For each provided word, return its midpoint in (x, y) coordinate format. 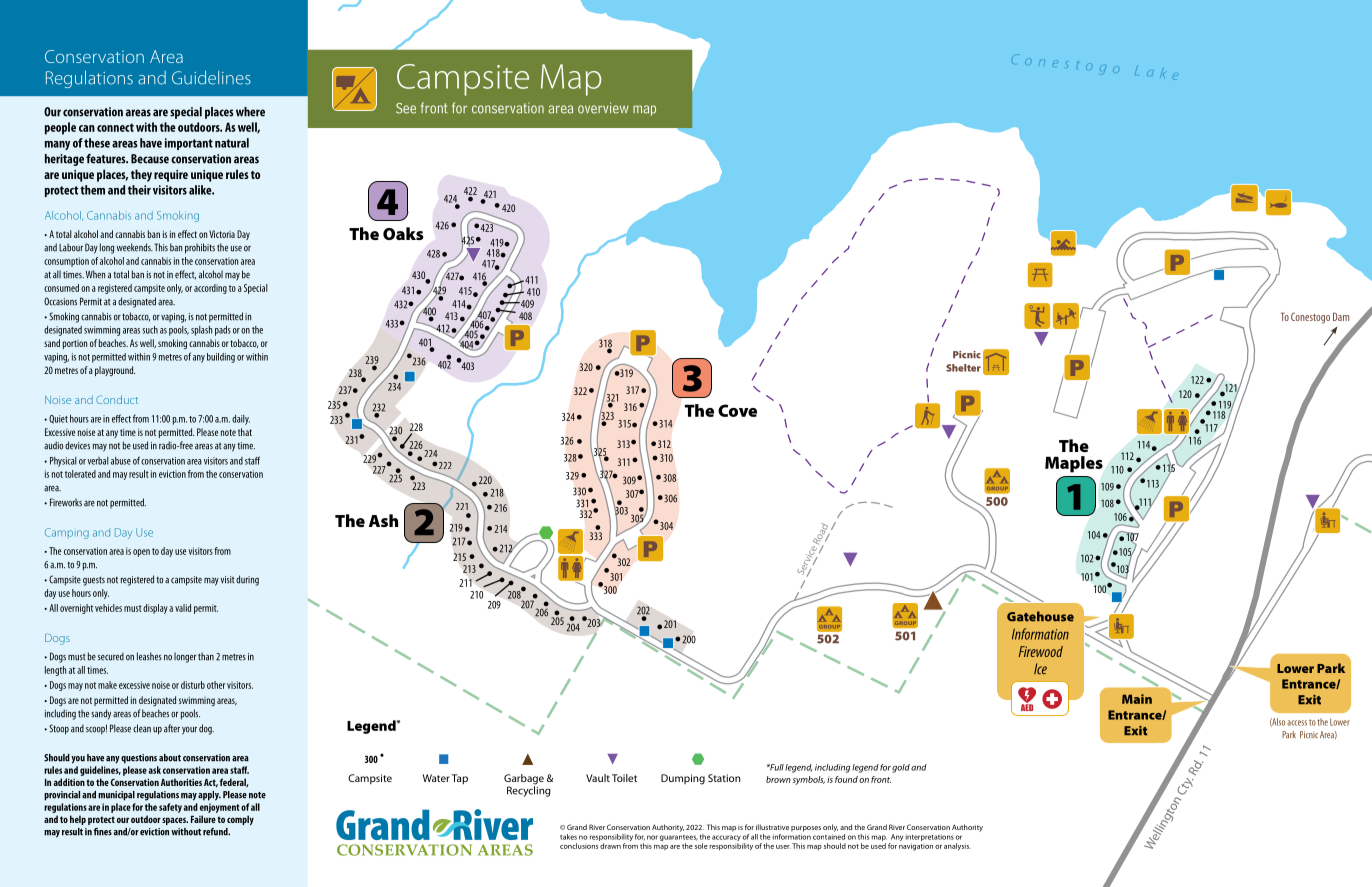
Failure (203, 819)
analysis (957, 846)
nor (652, 837)
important (189, 144)
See (406, 108)
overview (603, 108)
